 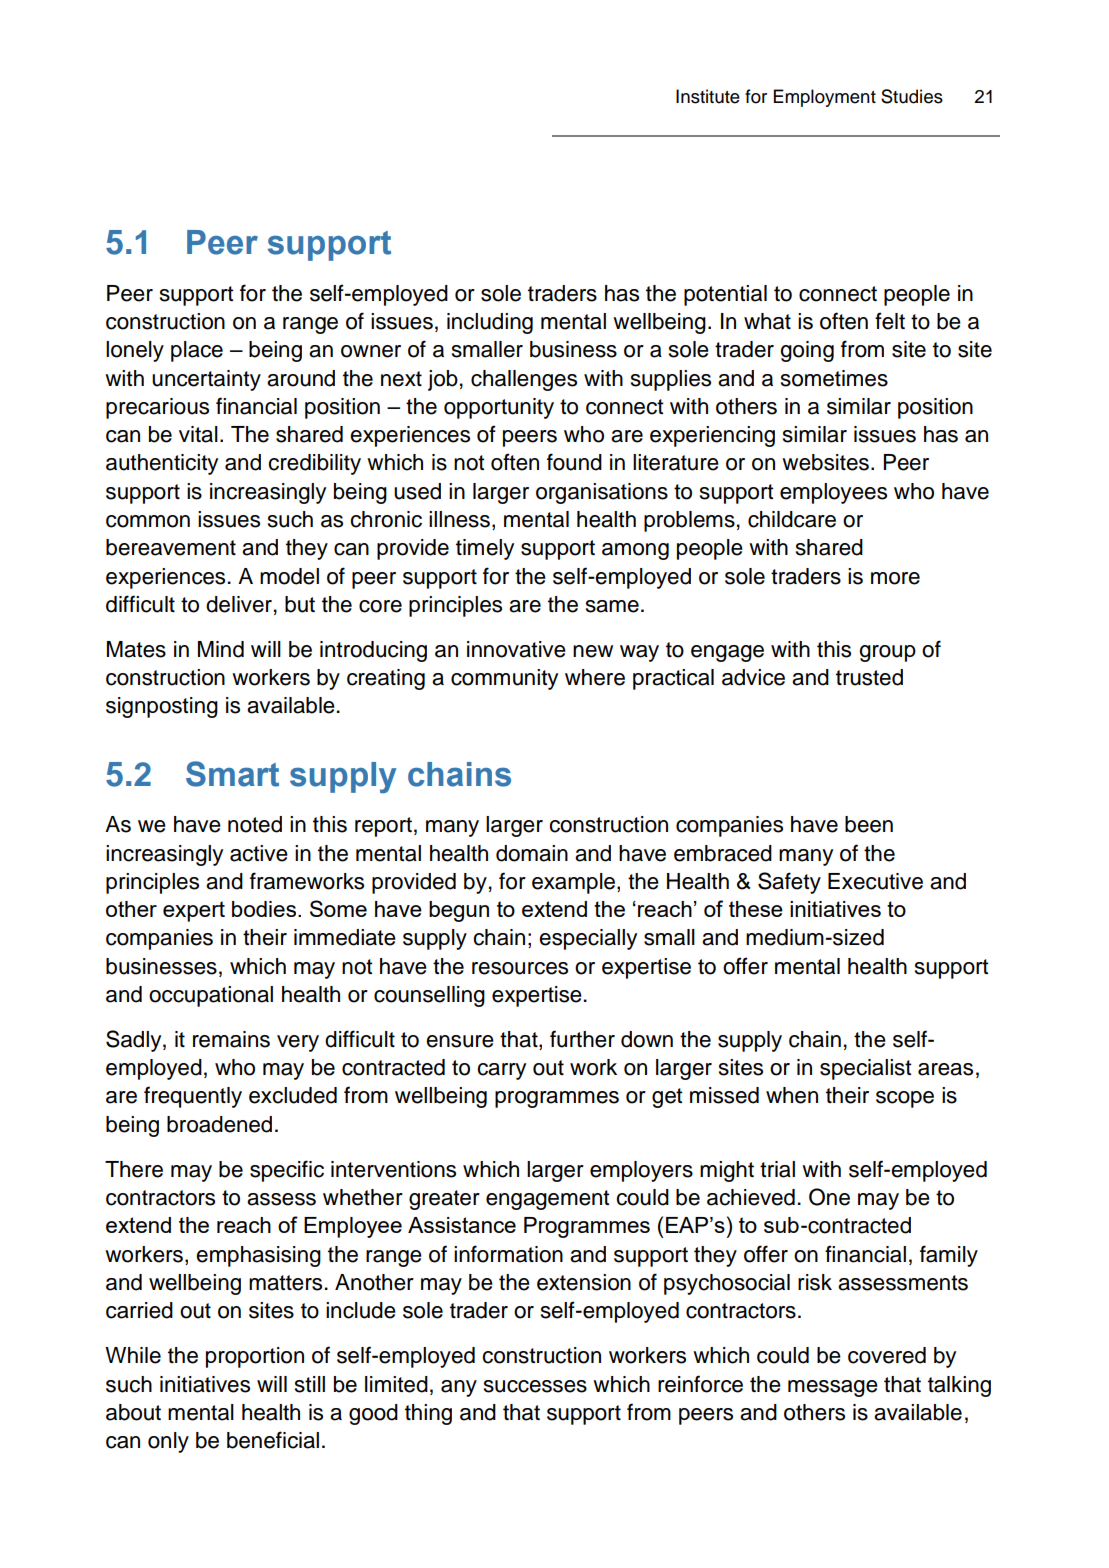 What do you see at coordinates (532, 853) in the image?
I see `domain` at bounding box center [532, 853].
